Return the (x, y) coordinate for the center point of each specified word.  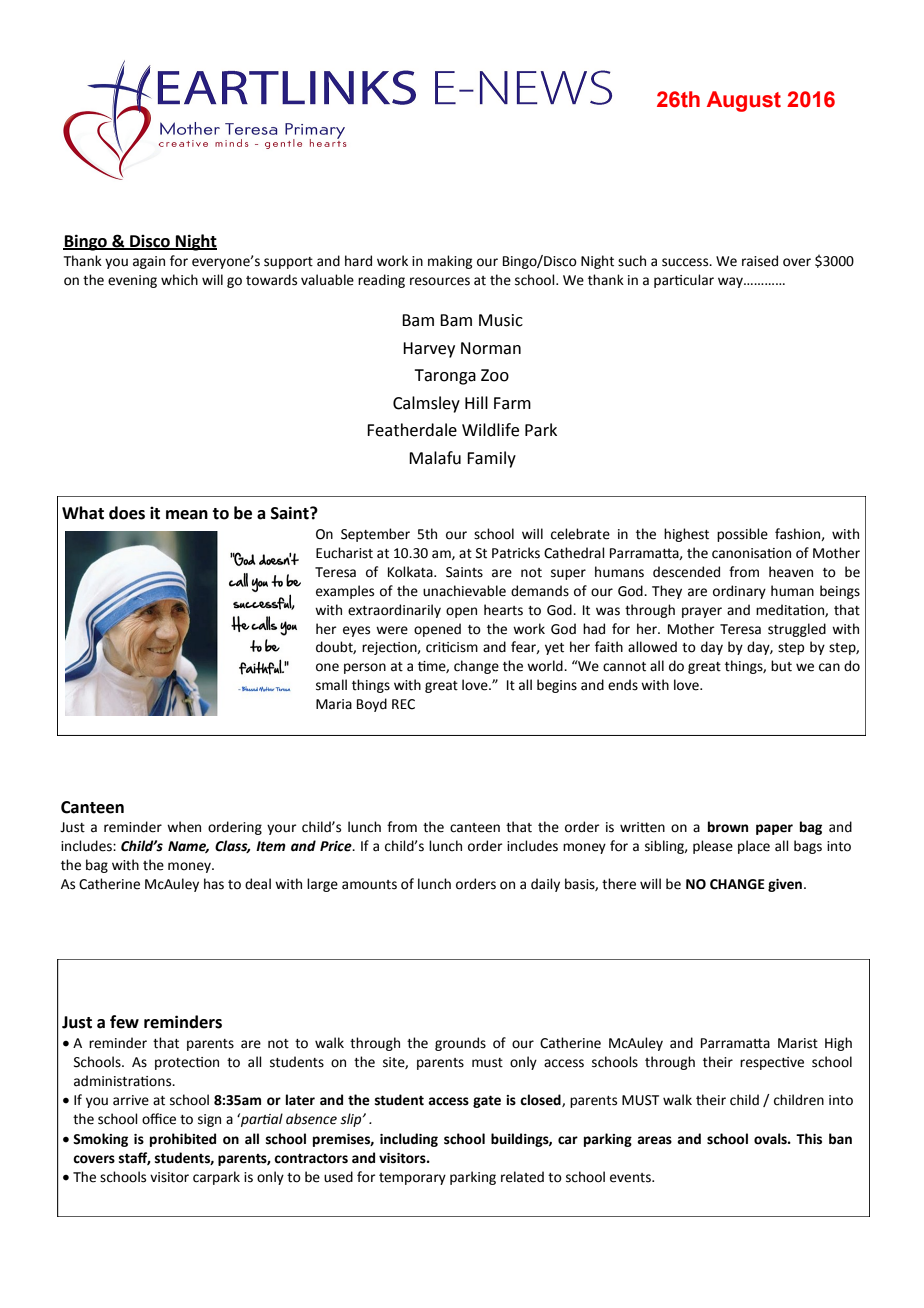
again (149, 262)
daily (545, 885)
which (179, 280)
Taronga (445, 377)
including (409, 1140)
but (781, 666)
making (450, 262)
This (809, 1139)
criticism (452, 647)
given (786, 885)
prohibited (183, 1140)
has (214, 884)
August (744, 101)
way (731, 282)
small (331, 685)
